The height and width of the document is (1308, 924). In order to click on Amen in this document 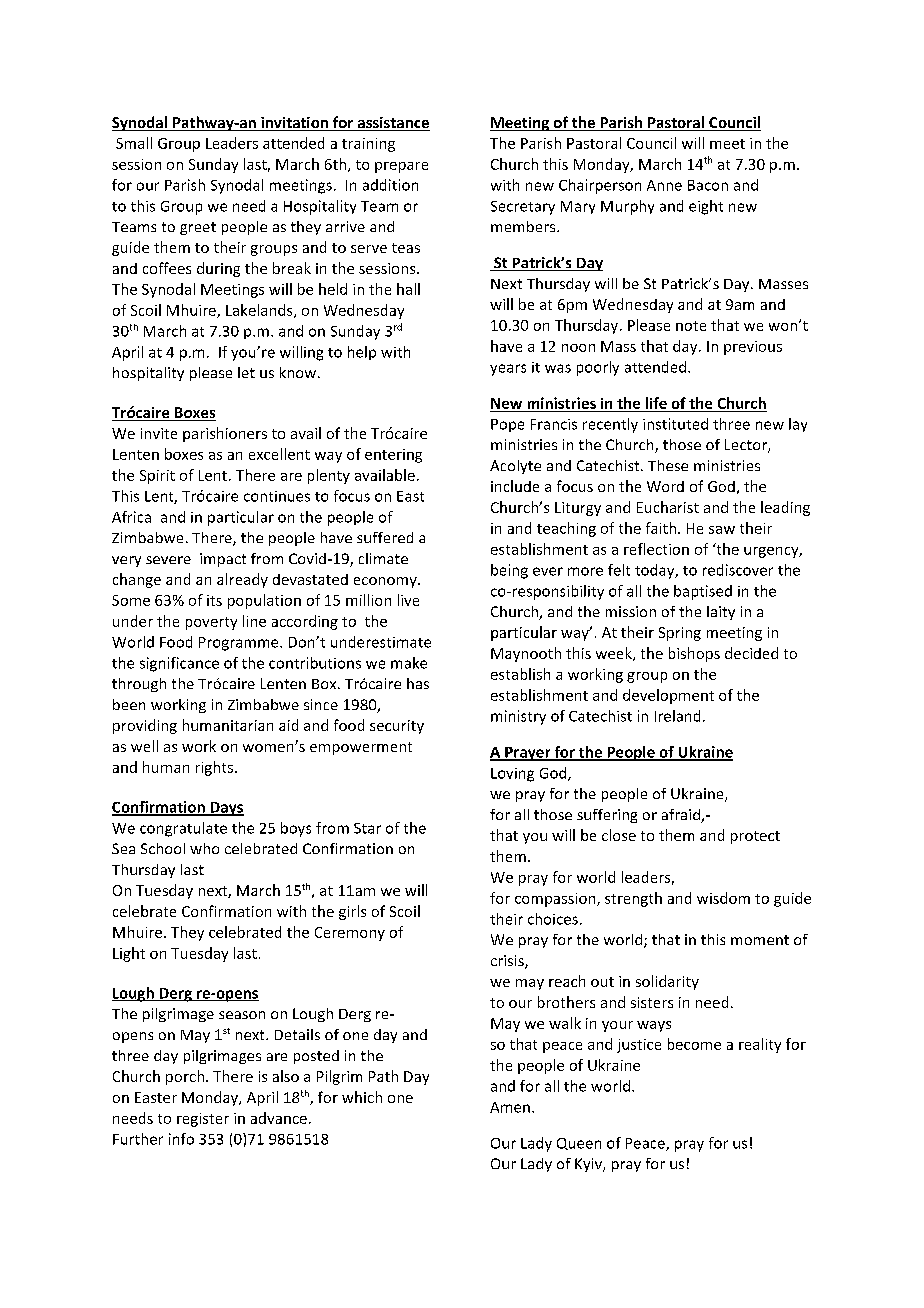, I will do `click(510, 1107)`.
